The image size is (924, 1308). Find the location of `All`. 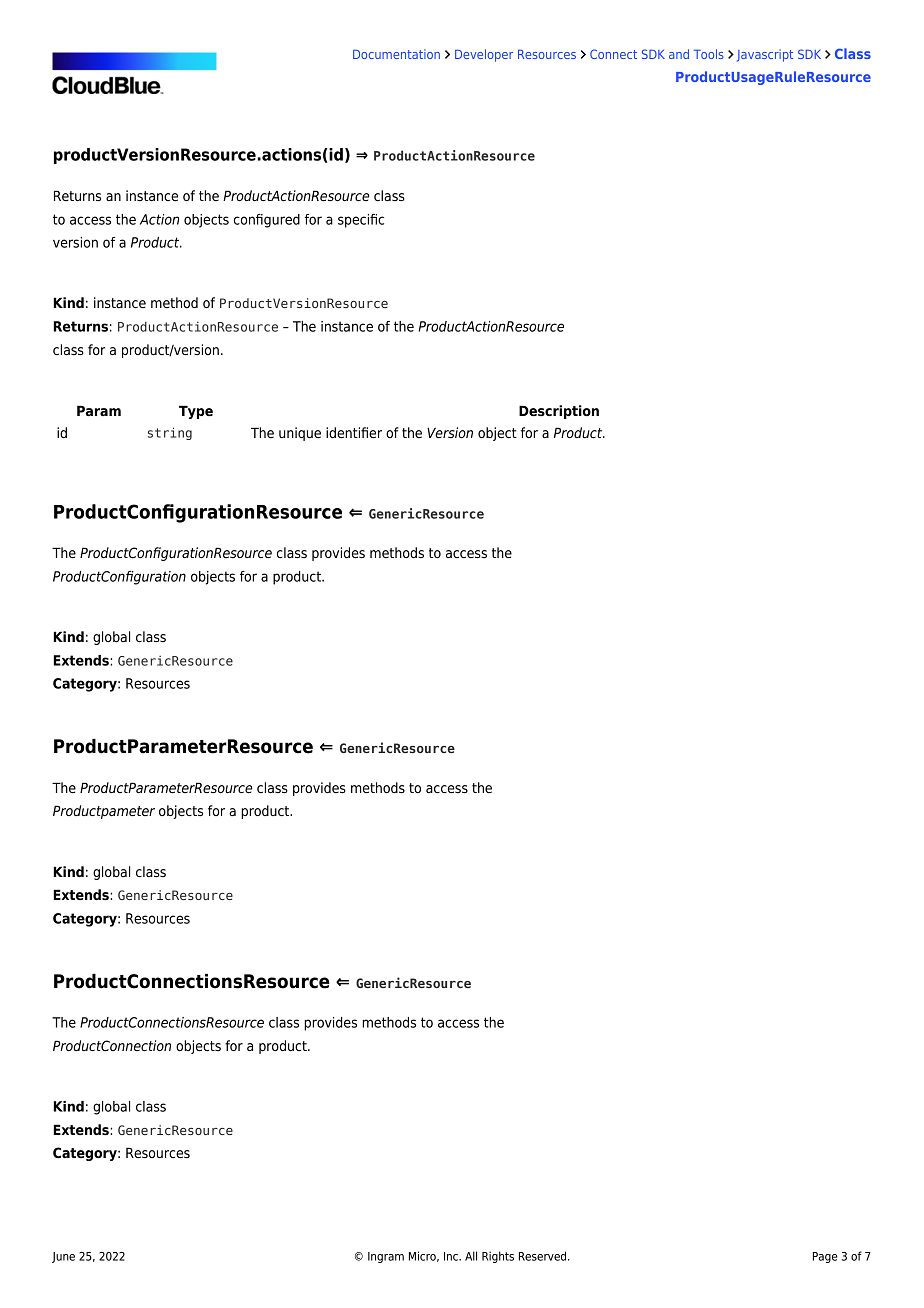

All is located at coordinates (471, 1256).
